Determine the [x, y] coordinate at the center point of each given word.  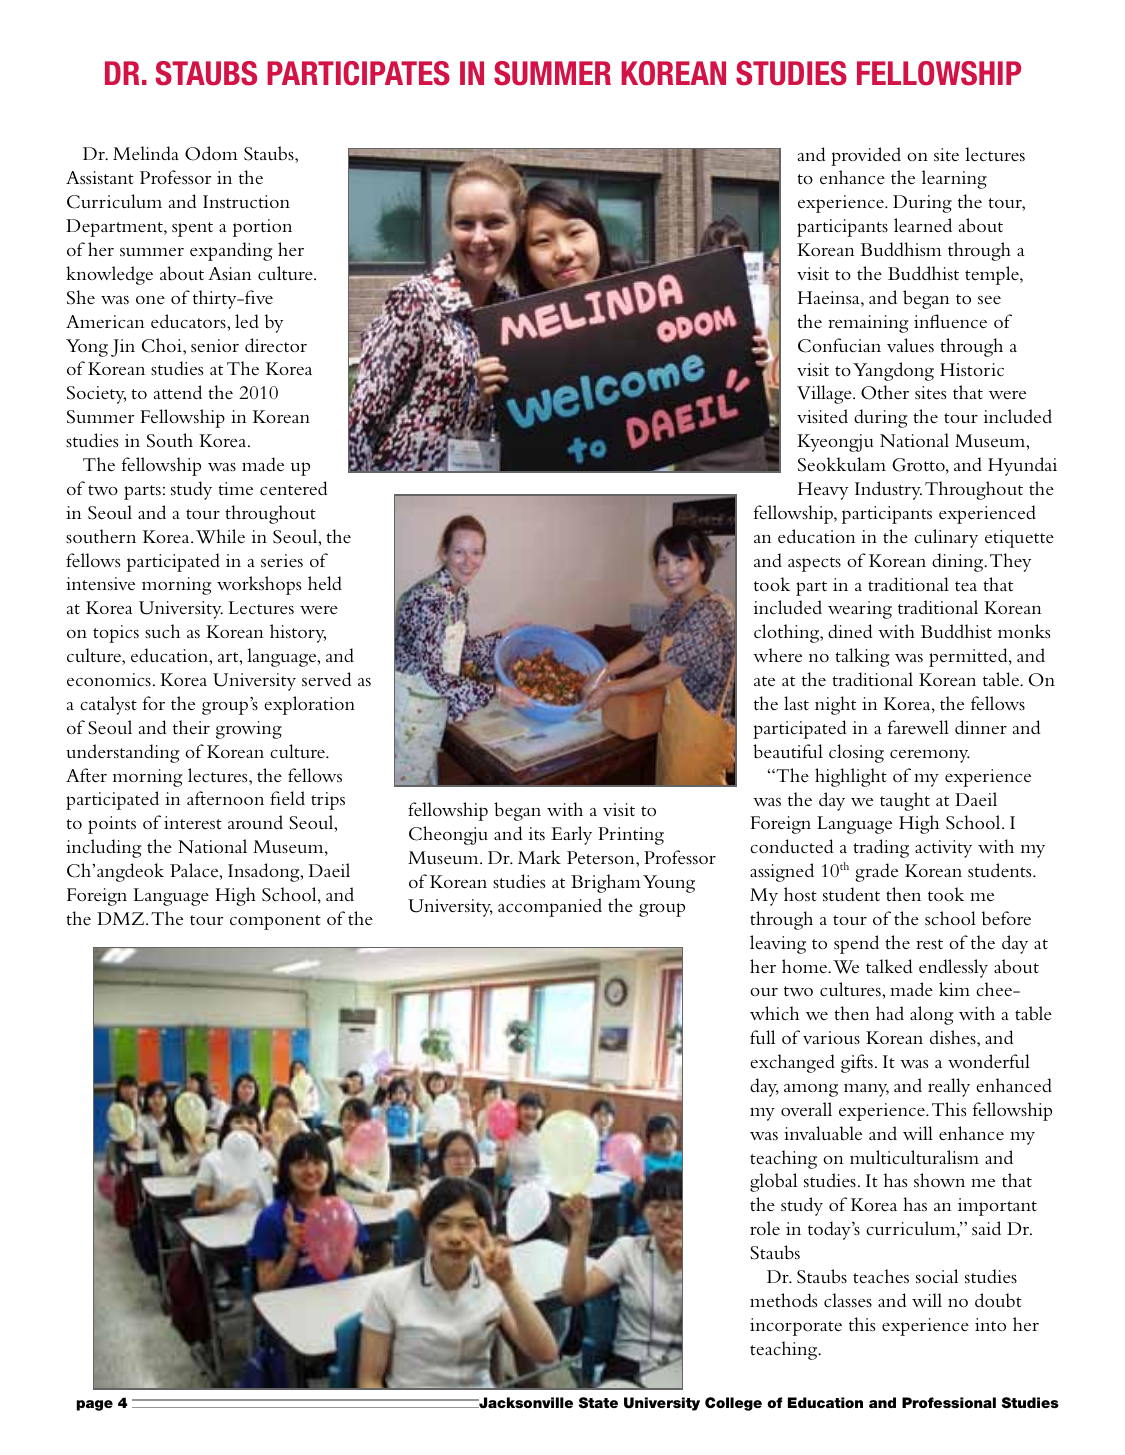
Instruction [246, 202]
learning [954, 179]
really [949, 1087]
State [598, 1403]
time [235, 488]
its [537, 833]
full [762, 1037]
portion [262, 228]
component [275, 922]
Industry [888, 490]
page [94, 1405]
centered [293, 488]
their [191, 727]
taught [905, 801]
